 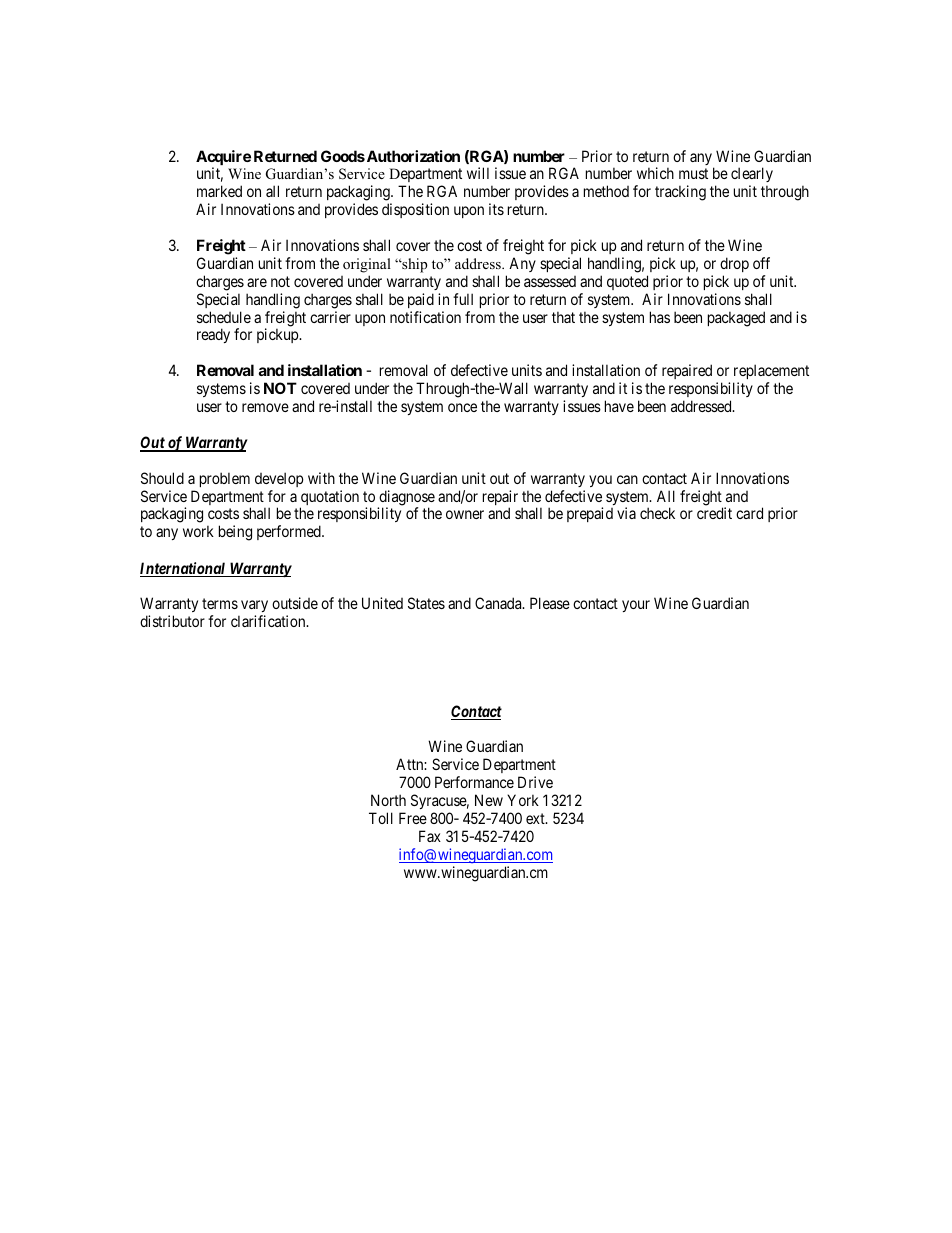 I want to click on Toll, so click(x=381, y=818).
